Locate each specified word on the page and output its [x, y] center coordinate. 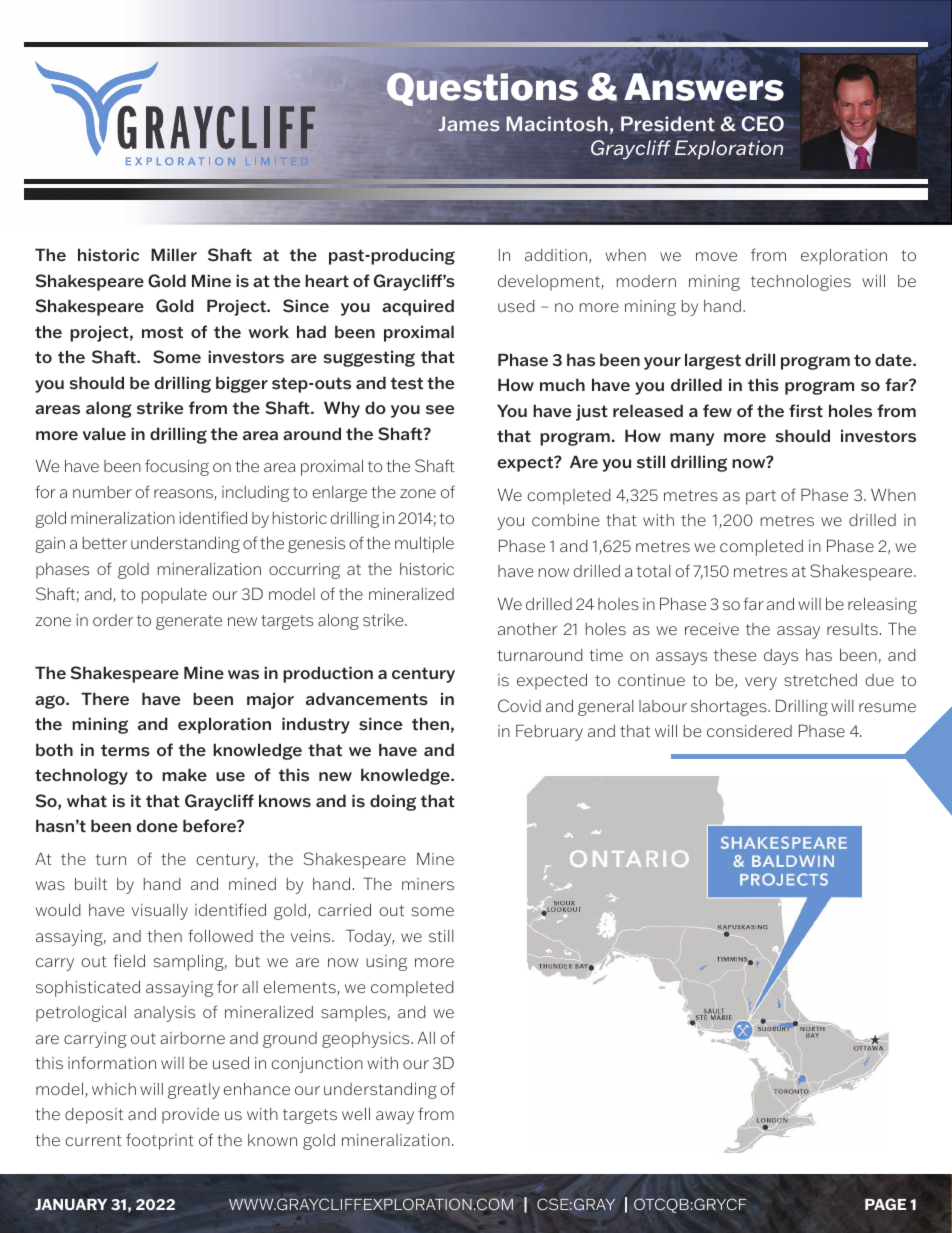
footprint [160, 1141]
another [527, 629]
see [440, 410]
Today [370, 937]
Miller [174, 254]
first [806, 411]
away [395, 1117]
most [162, 332]
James [469, 124]
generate [189, 622]
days [781, 657]
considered [749, 731]
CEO [762, 124]
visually [160, 912]
